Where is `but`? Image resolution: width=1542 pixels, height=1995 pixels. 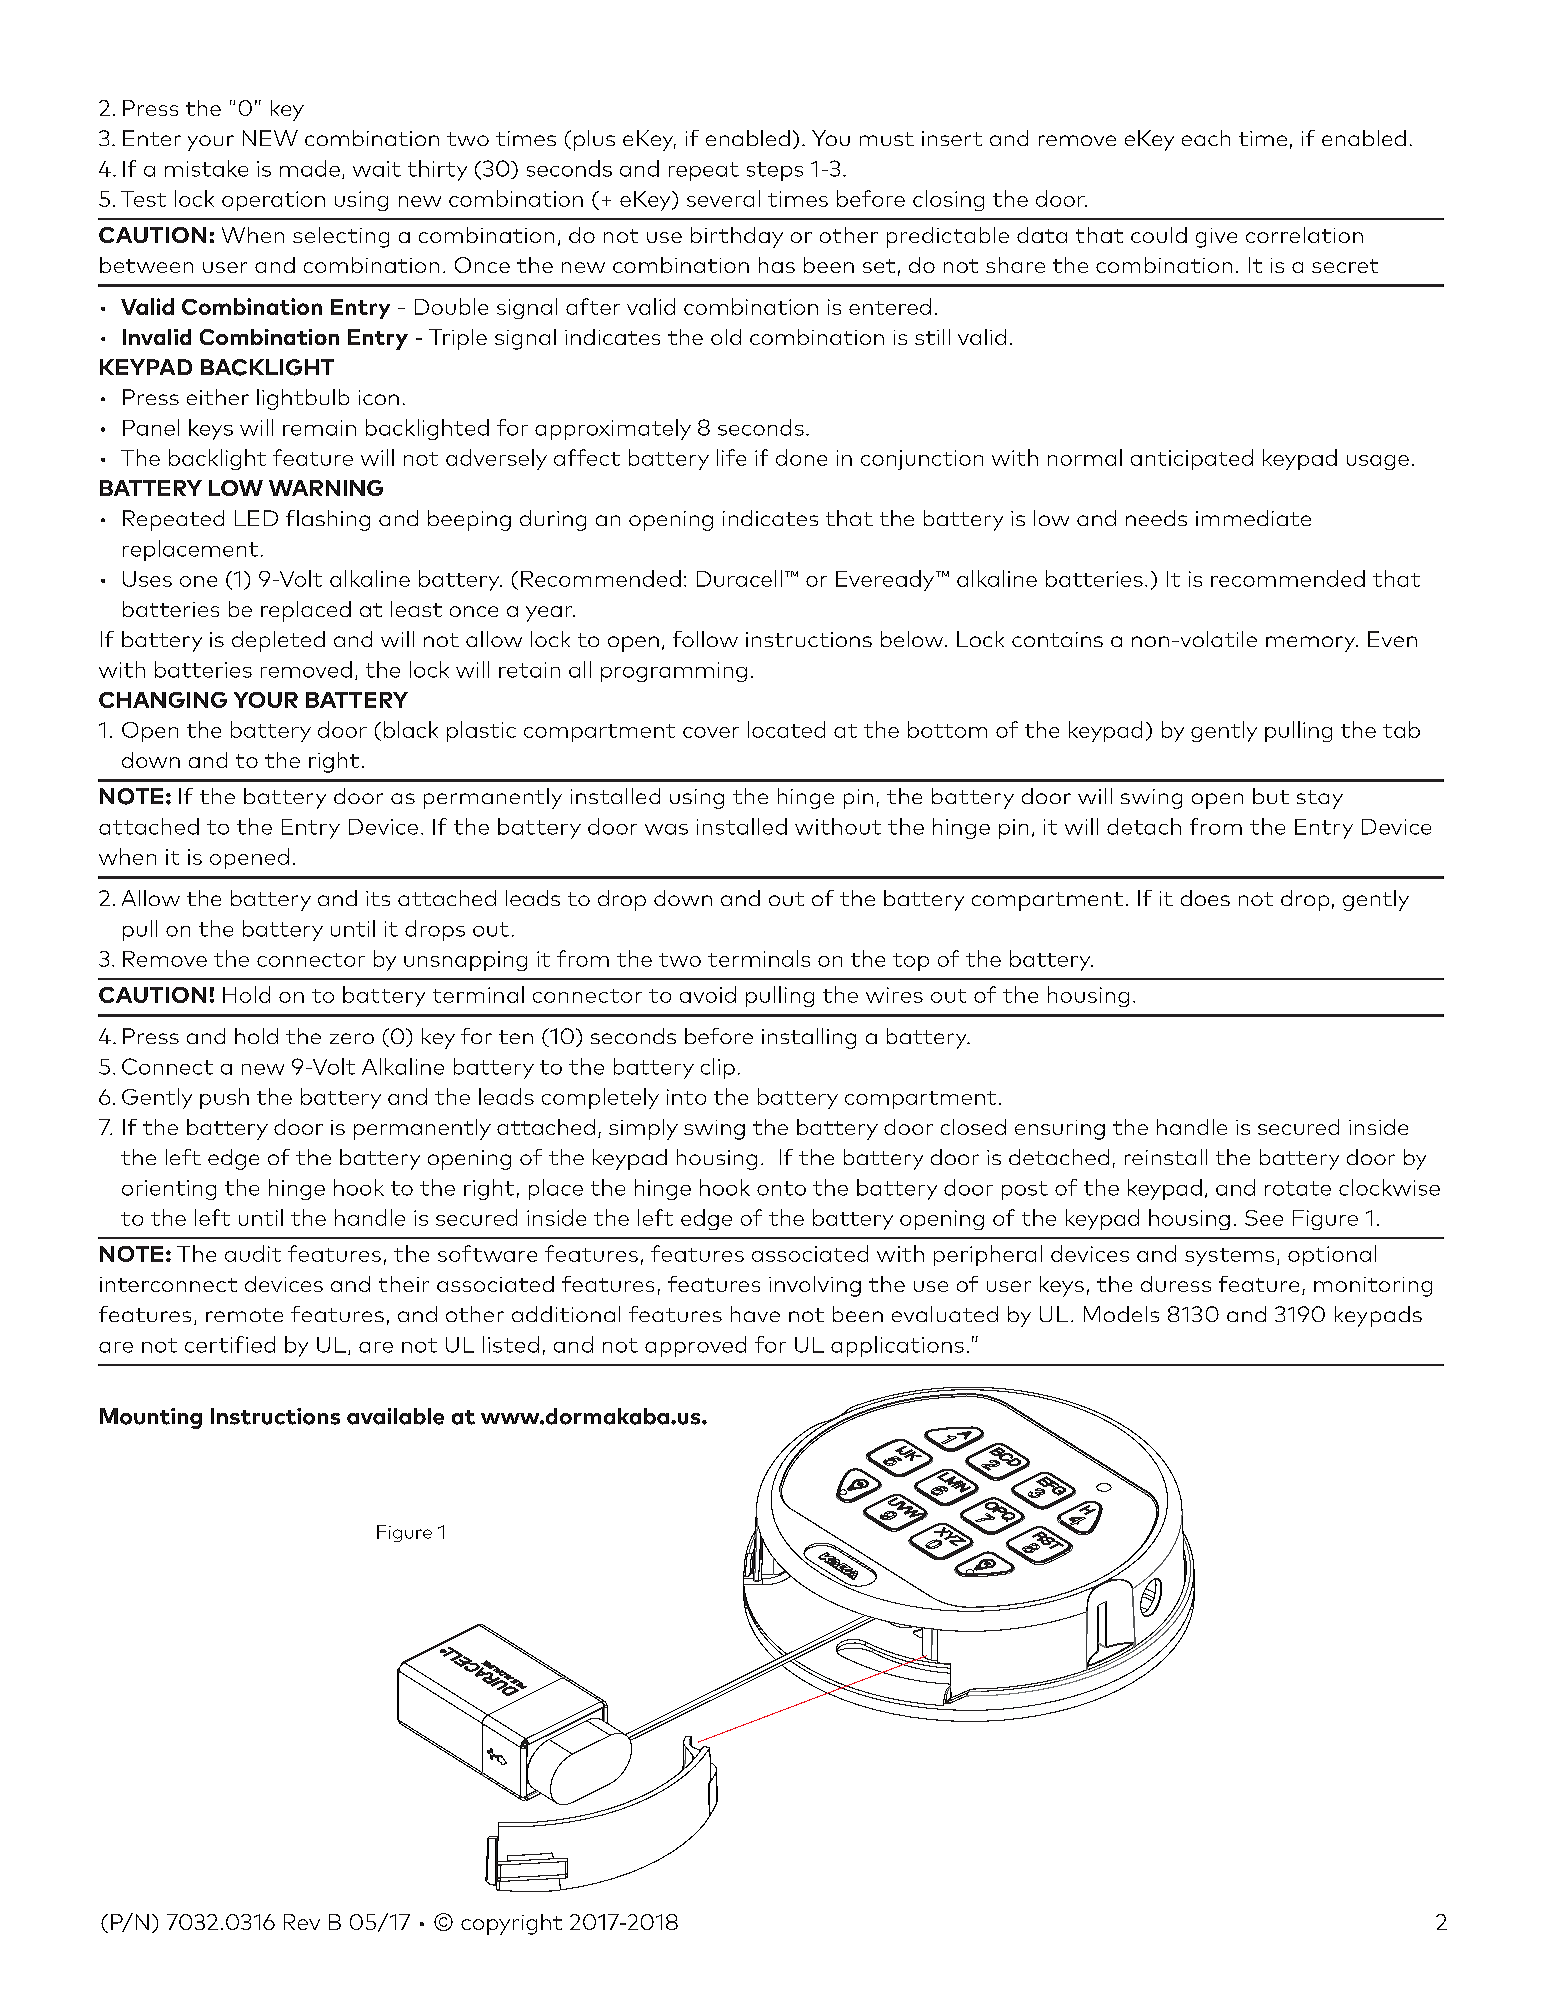 but is located at coordinates (1271, 796).
